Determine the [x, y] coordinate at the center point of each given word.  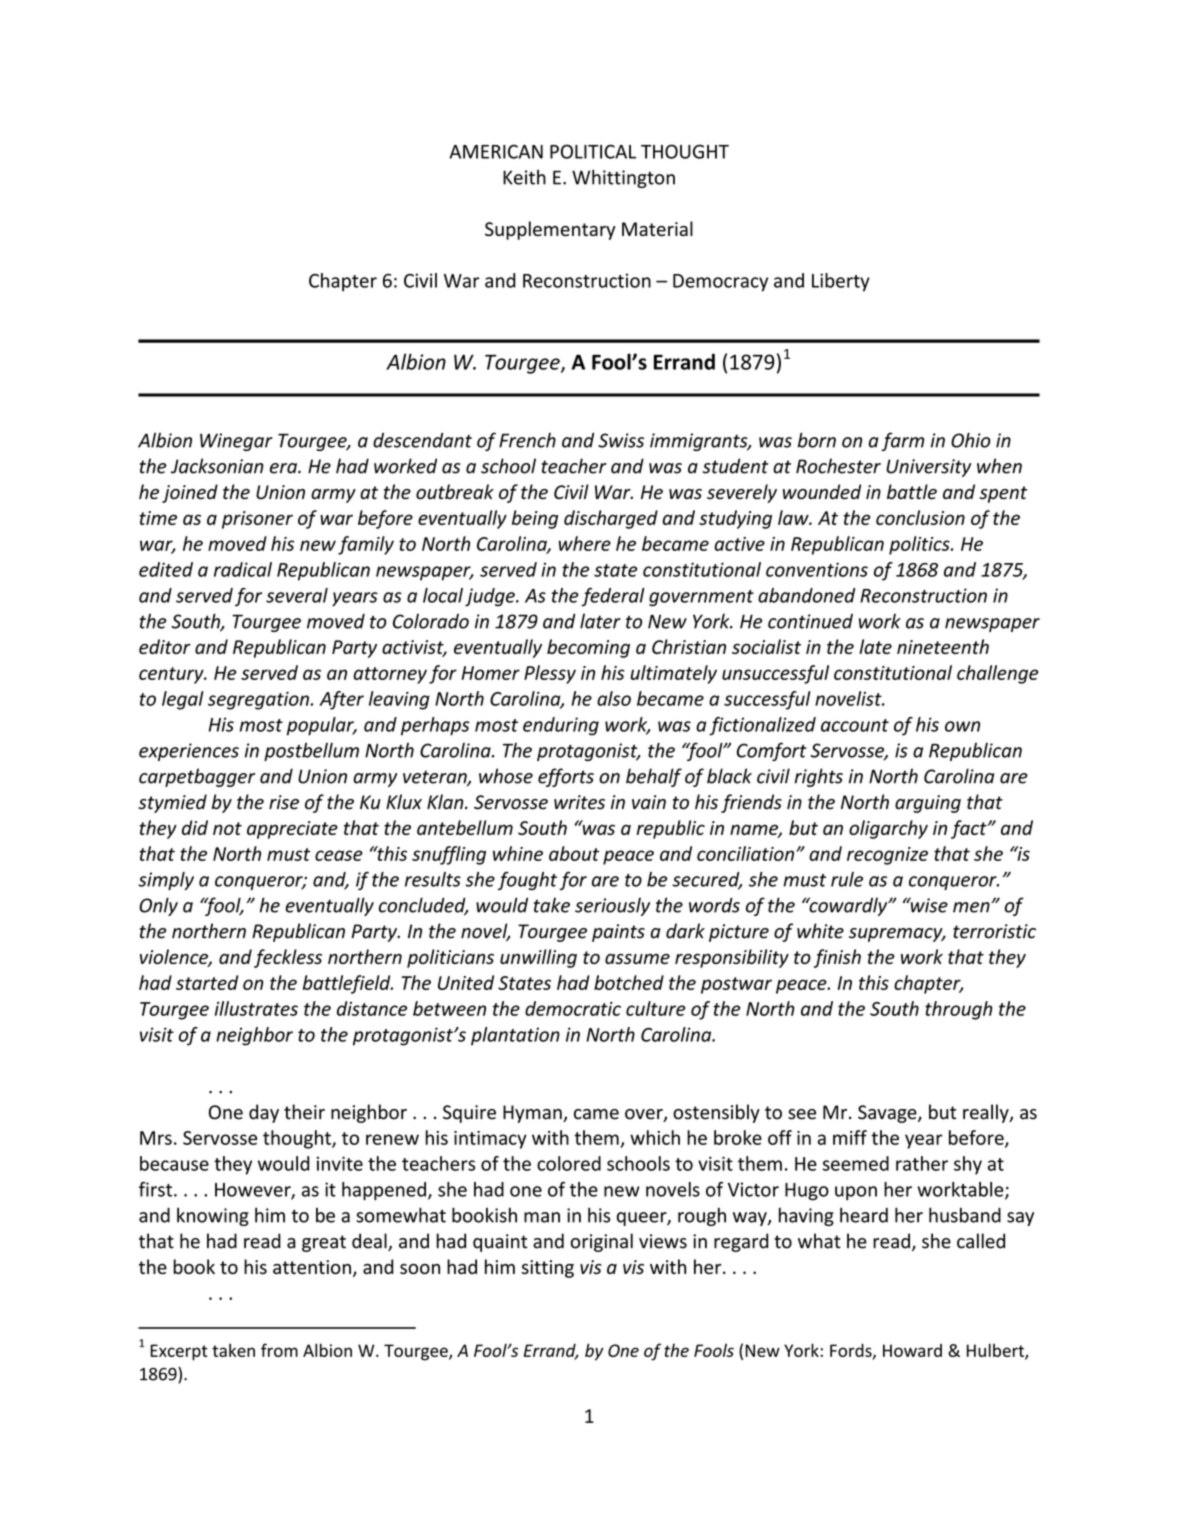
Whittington [623, 178]
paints [618, 933]
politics [920, 545]
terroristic [994, 931]
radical [243, 569]
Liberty [841, 282]
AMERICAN [496, 152]
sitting [547, 1269]
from [279, 1350]
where [585, 543]
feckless [288, 958]
